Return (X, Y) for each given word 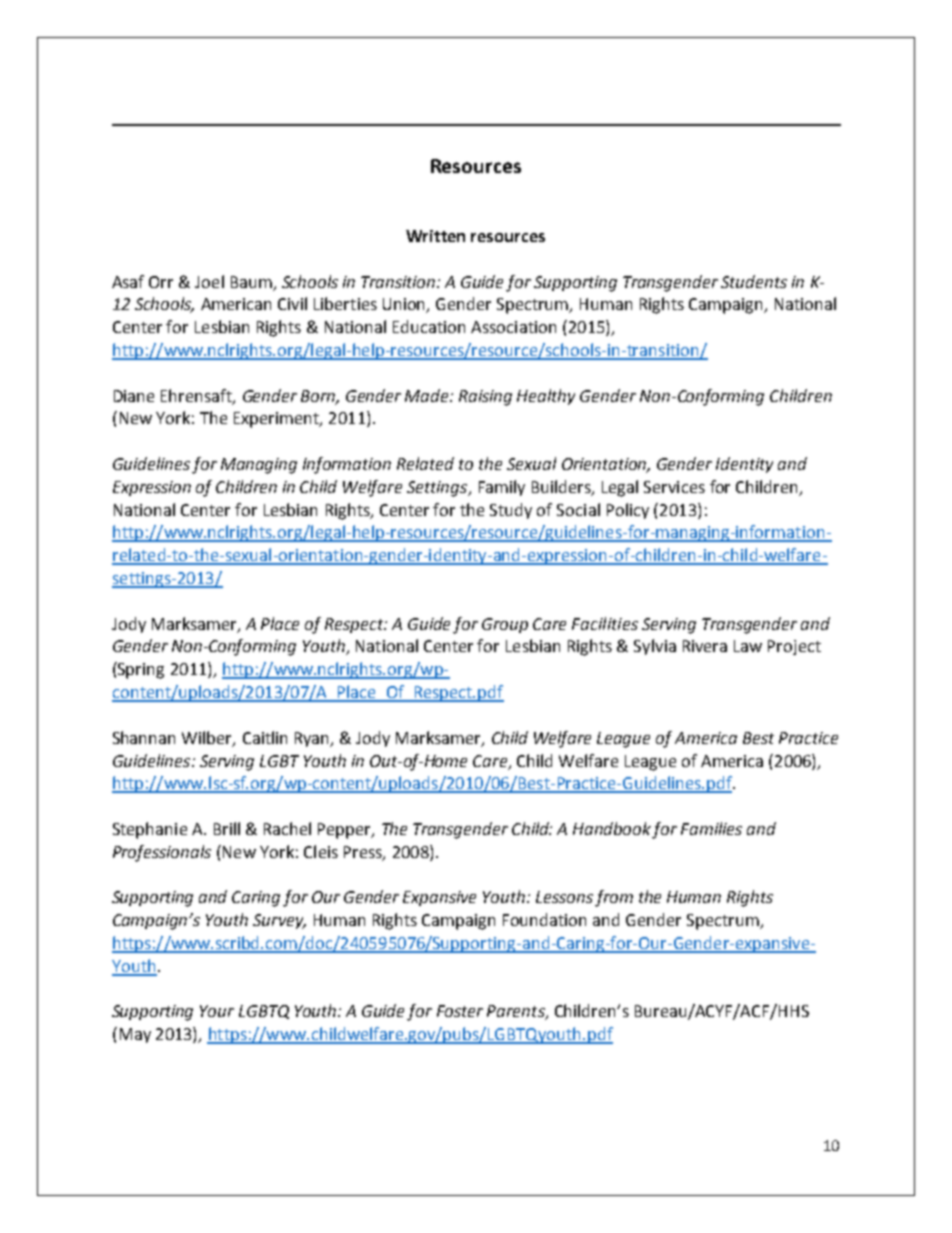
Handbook (613, 830)
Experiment (277, 420)
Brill (227, 828)
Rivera (705, 646)
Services (674, 487)
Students (754, 281)
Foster (460, 1011)
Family (502, 488)
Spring (140, 670)
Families (711, 828)
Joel (209, 281)
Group (505, 625)
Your (217, 1011)
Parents (517, 1012)
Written (435, 236)
